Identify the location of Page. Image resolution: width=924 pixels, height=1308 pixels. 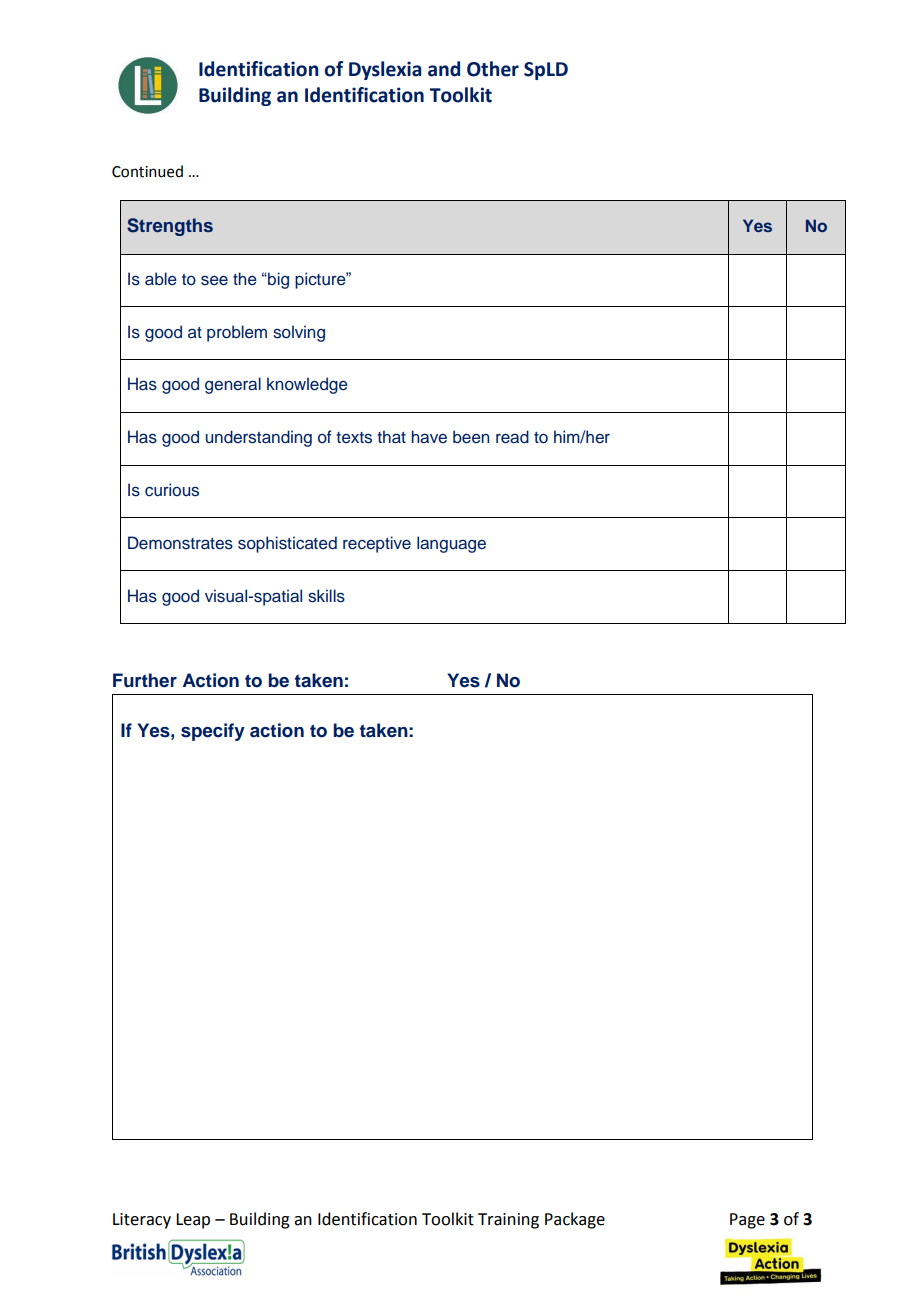
(747, 1221).
